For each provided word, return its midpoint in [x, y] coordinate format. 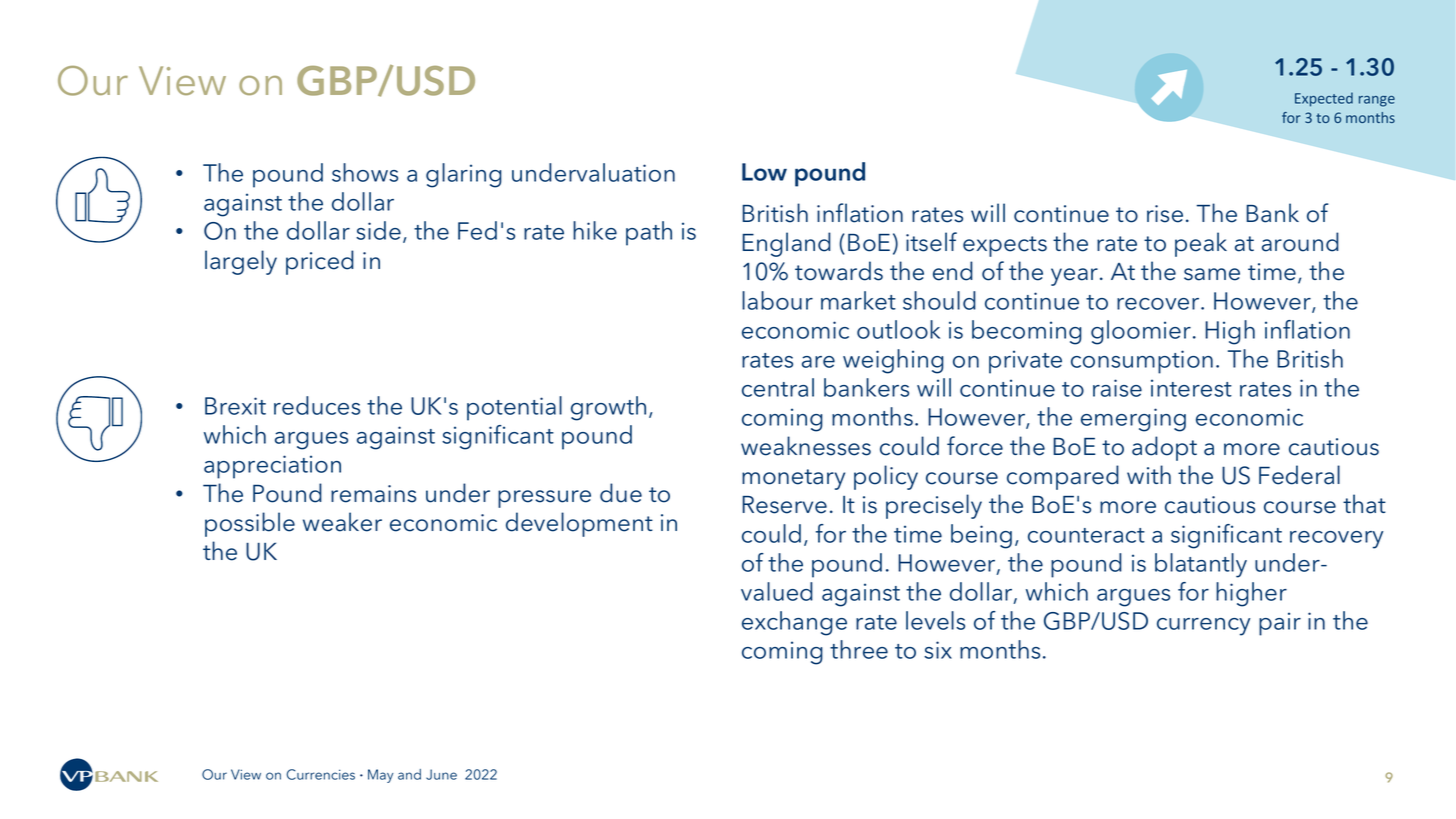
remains [373, 494]
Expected [1324, 99]
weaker [342, 522]
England [786, 244]
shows [365, 172]
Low [764, 172]
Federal [1299, 475]
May [380, 776]
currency [1203, 627]
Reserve [784, 505]
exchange [794, 623]
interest [1191, 388]
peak [1201, 244]
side [378, 230]
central [778, 387]
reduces [317, 405]
